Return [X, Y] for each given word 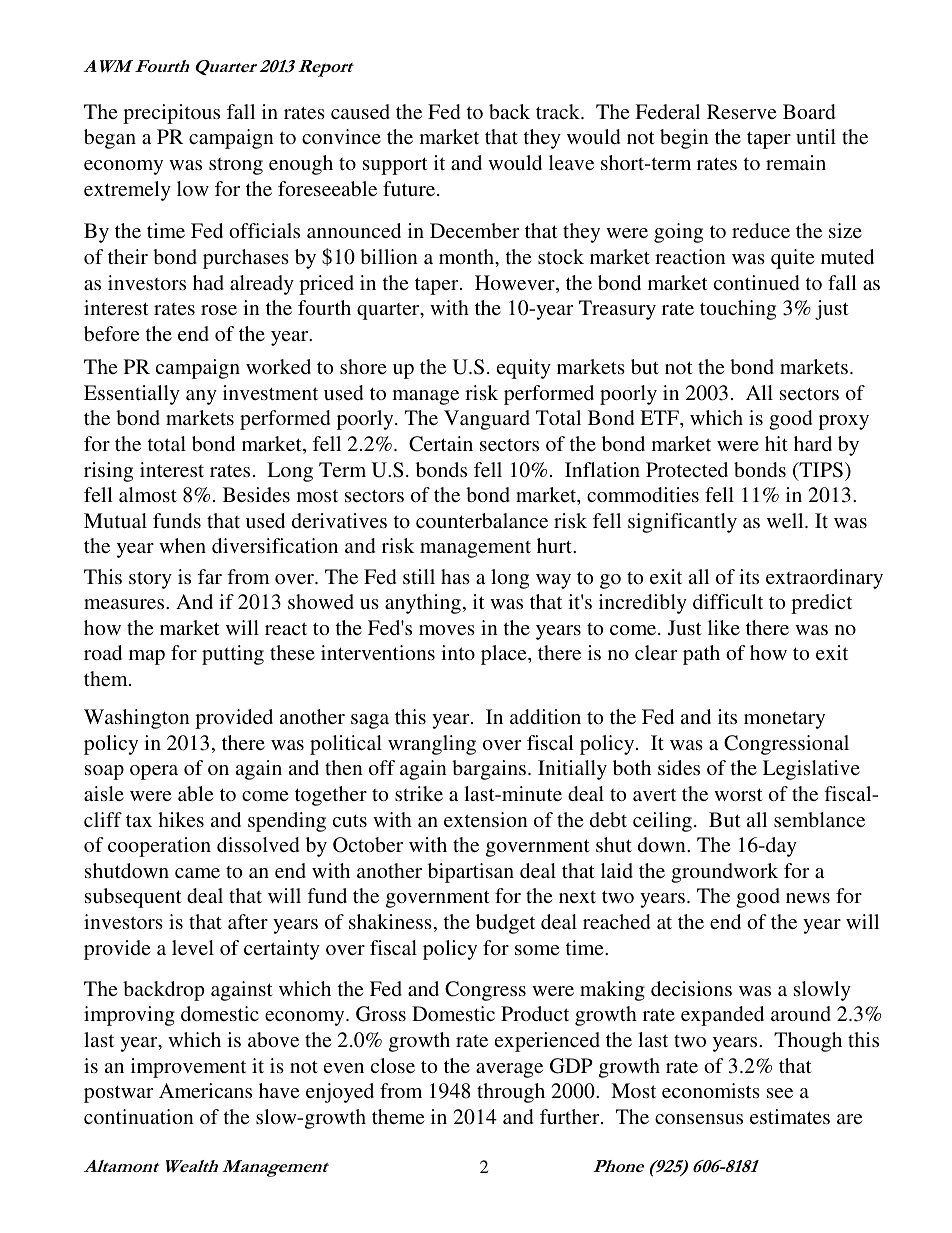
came [197, 873]
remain [796, 162]
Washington [137, 719]
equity [524, 369]
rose [219, 310]
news [808, 898]
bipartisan [471, 873]
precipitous [171, 114]
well [786, 520]
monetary [784, 720]
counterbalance [482, 520]
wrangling [432, 745]
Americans [205, 1090]
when [182, 545]
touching [738, 310]
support [395, 166]
